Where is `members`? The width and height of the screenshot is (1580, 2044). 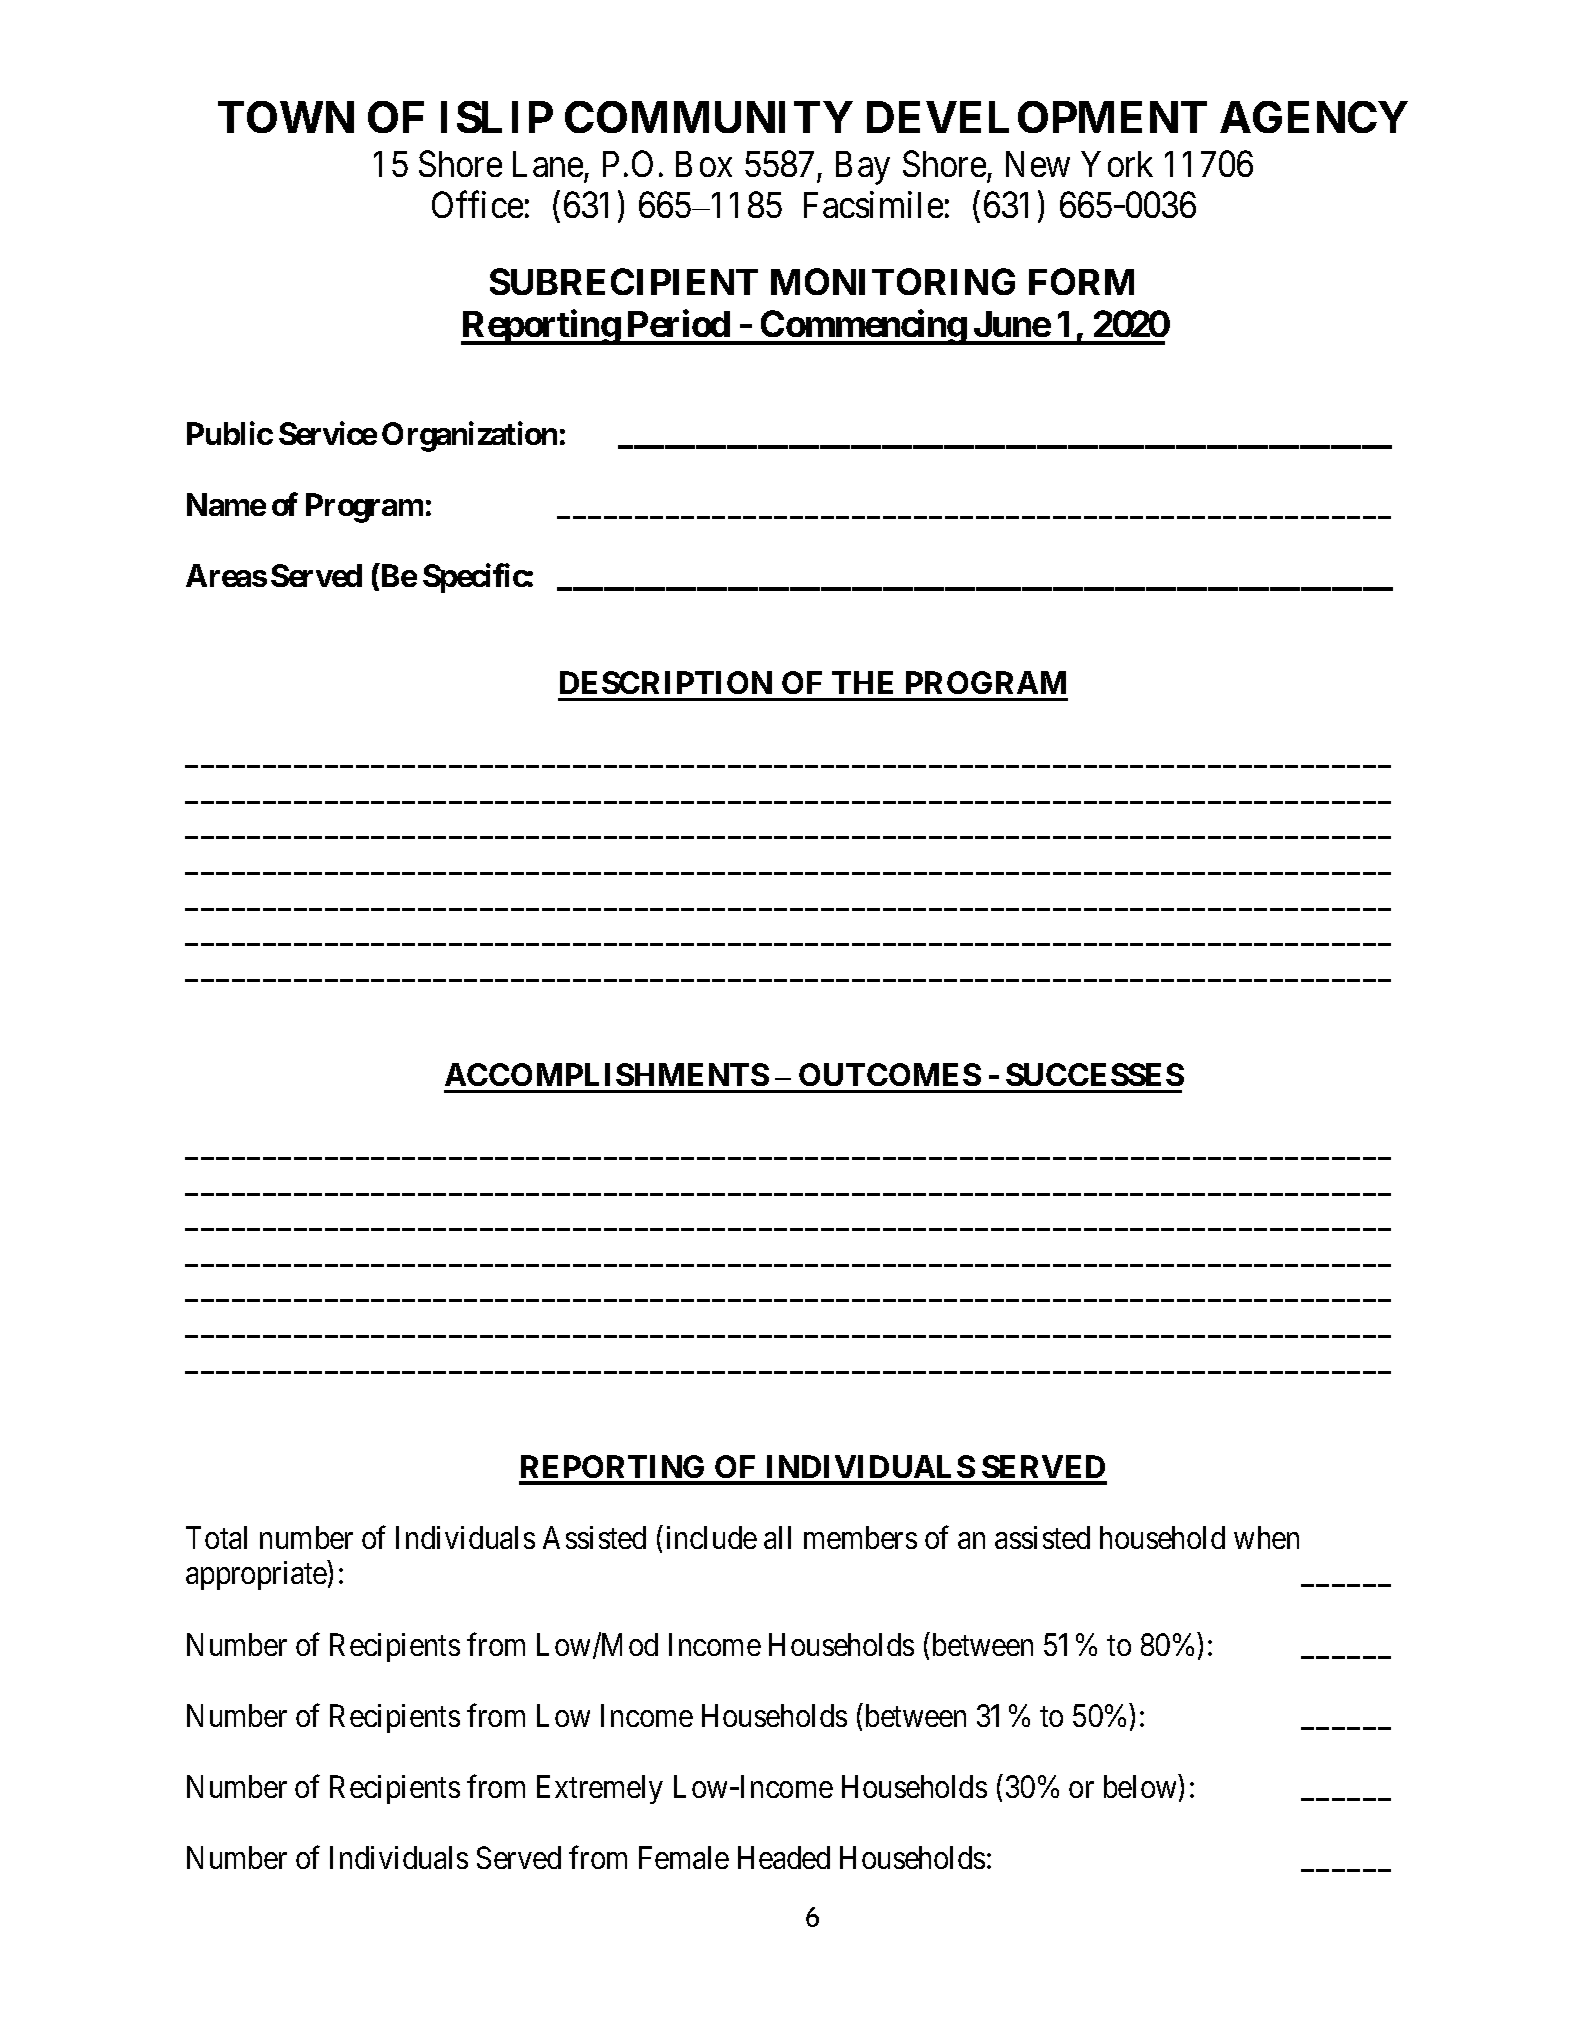
members is located at coordinates (860, 1537).
